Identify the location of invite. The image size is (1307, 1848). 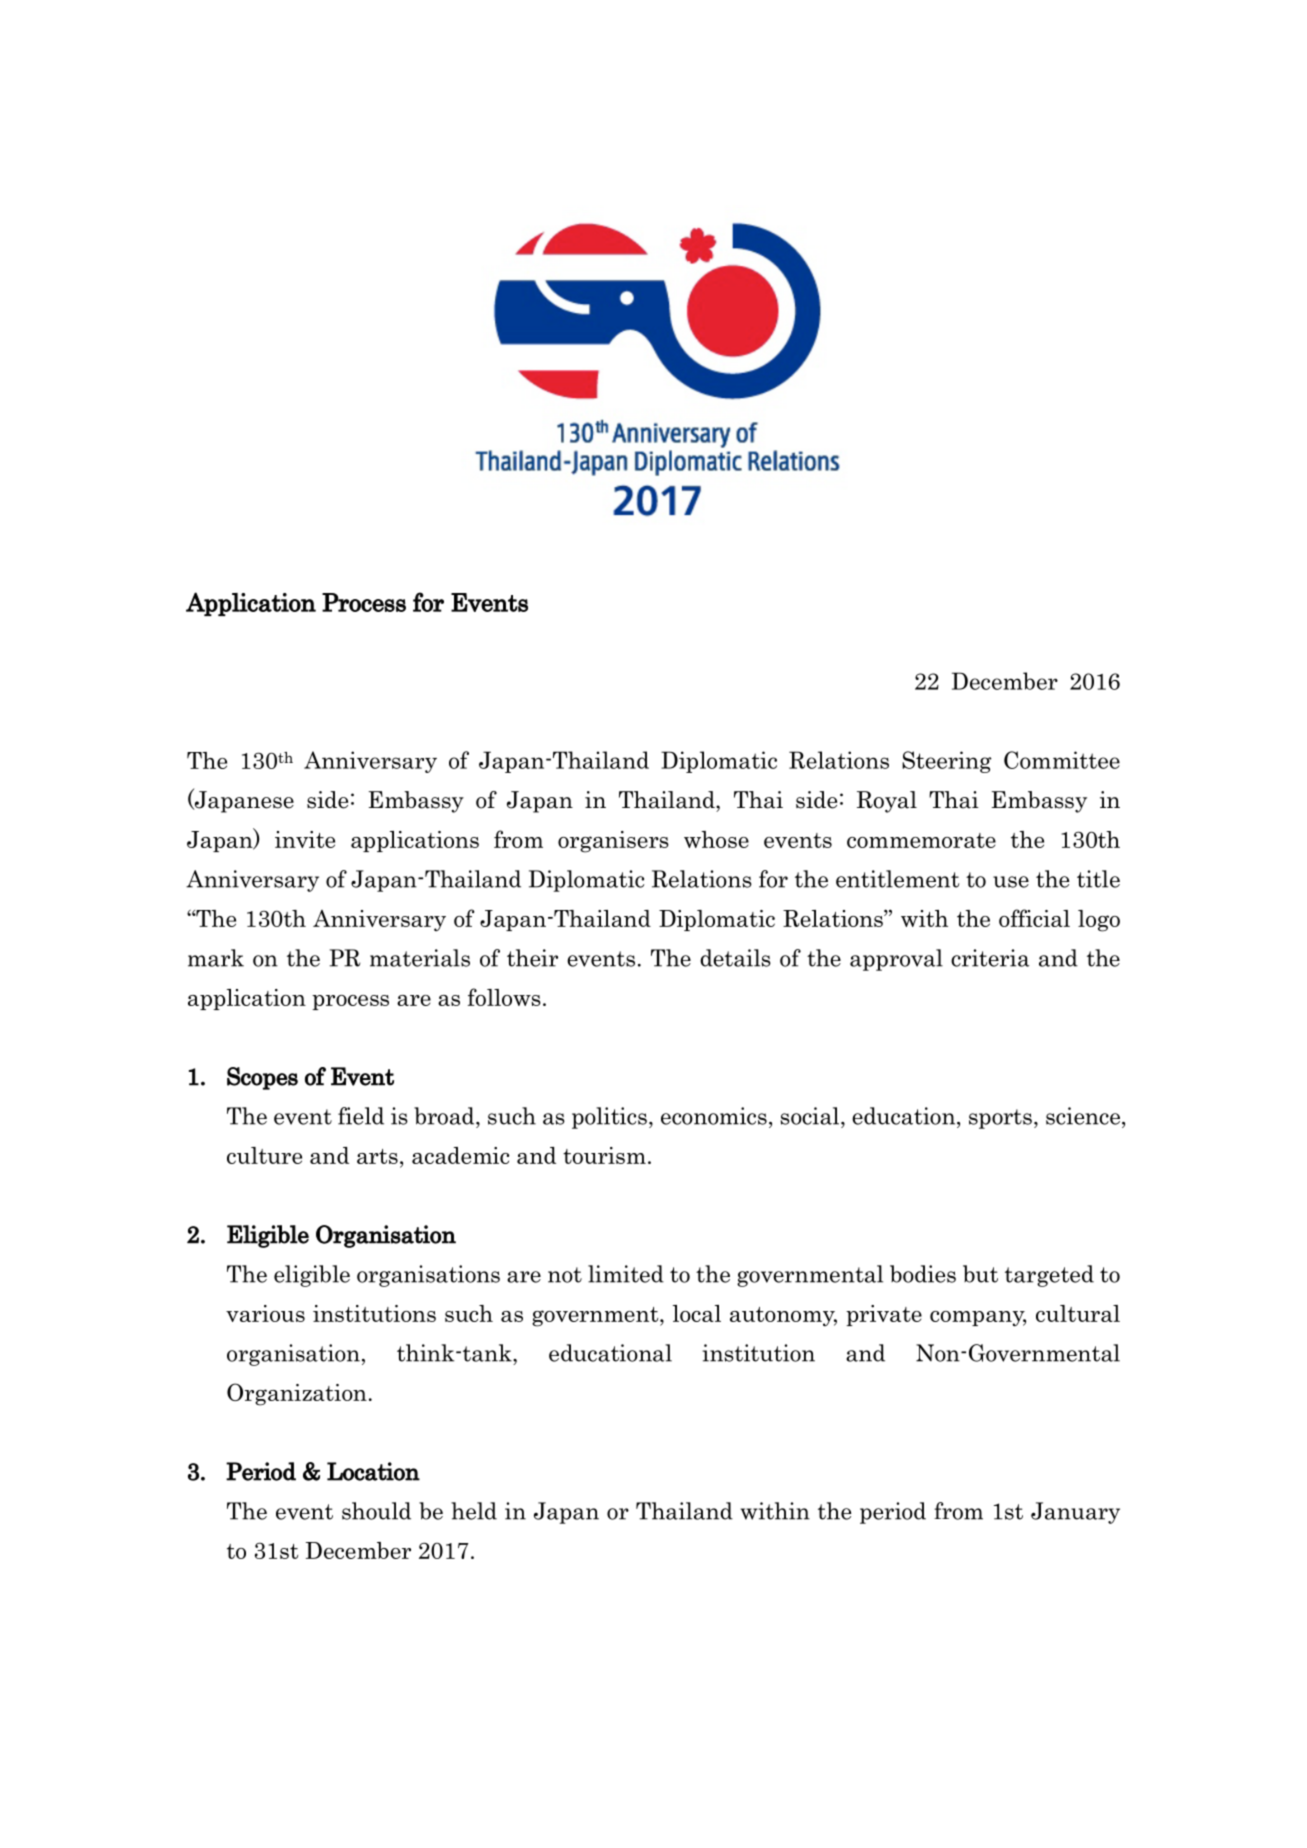
(305, 839).
